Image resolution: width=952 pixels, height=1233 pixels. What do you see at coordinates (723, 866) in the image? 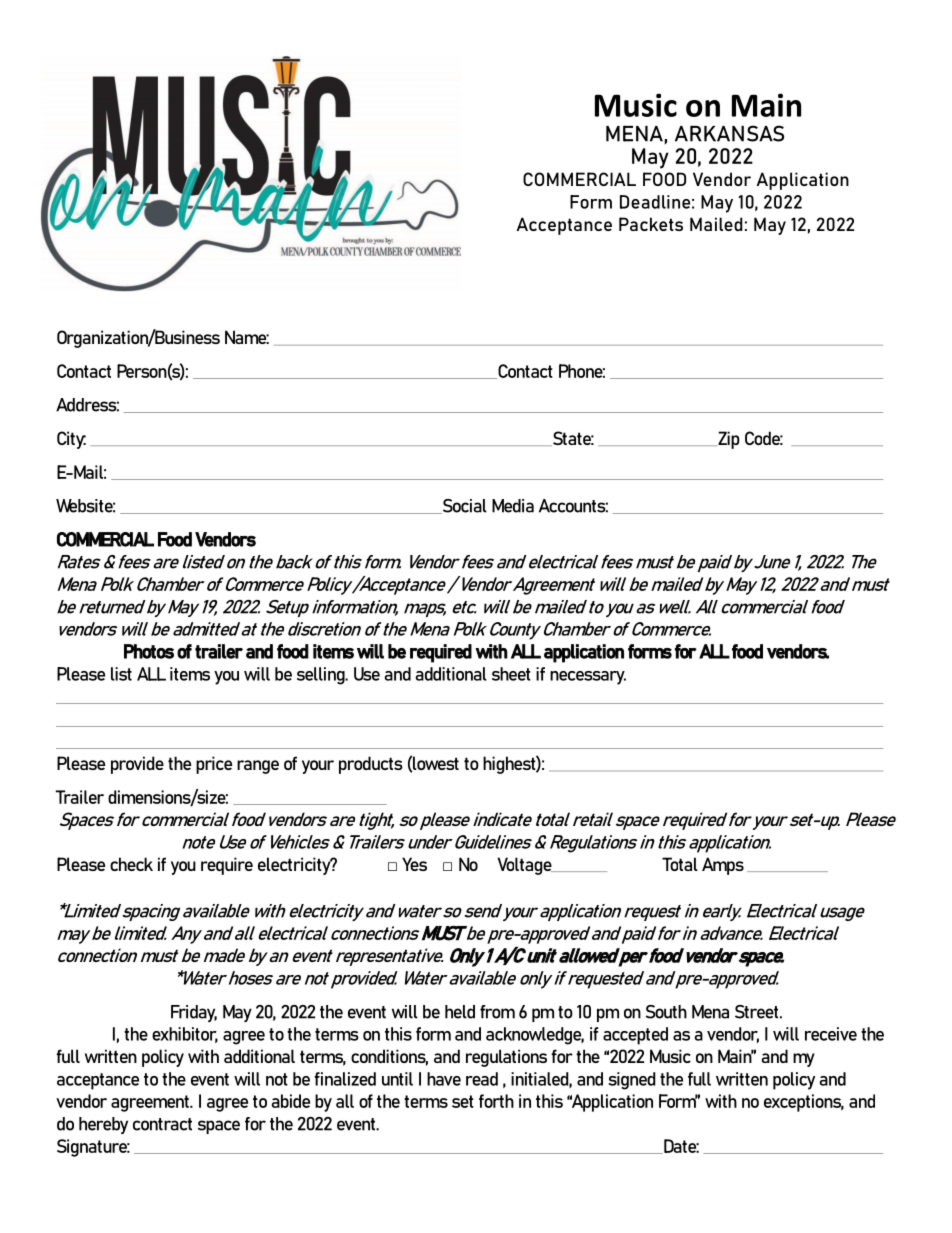
I see `Amps` at bounding box center [723, 866].
